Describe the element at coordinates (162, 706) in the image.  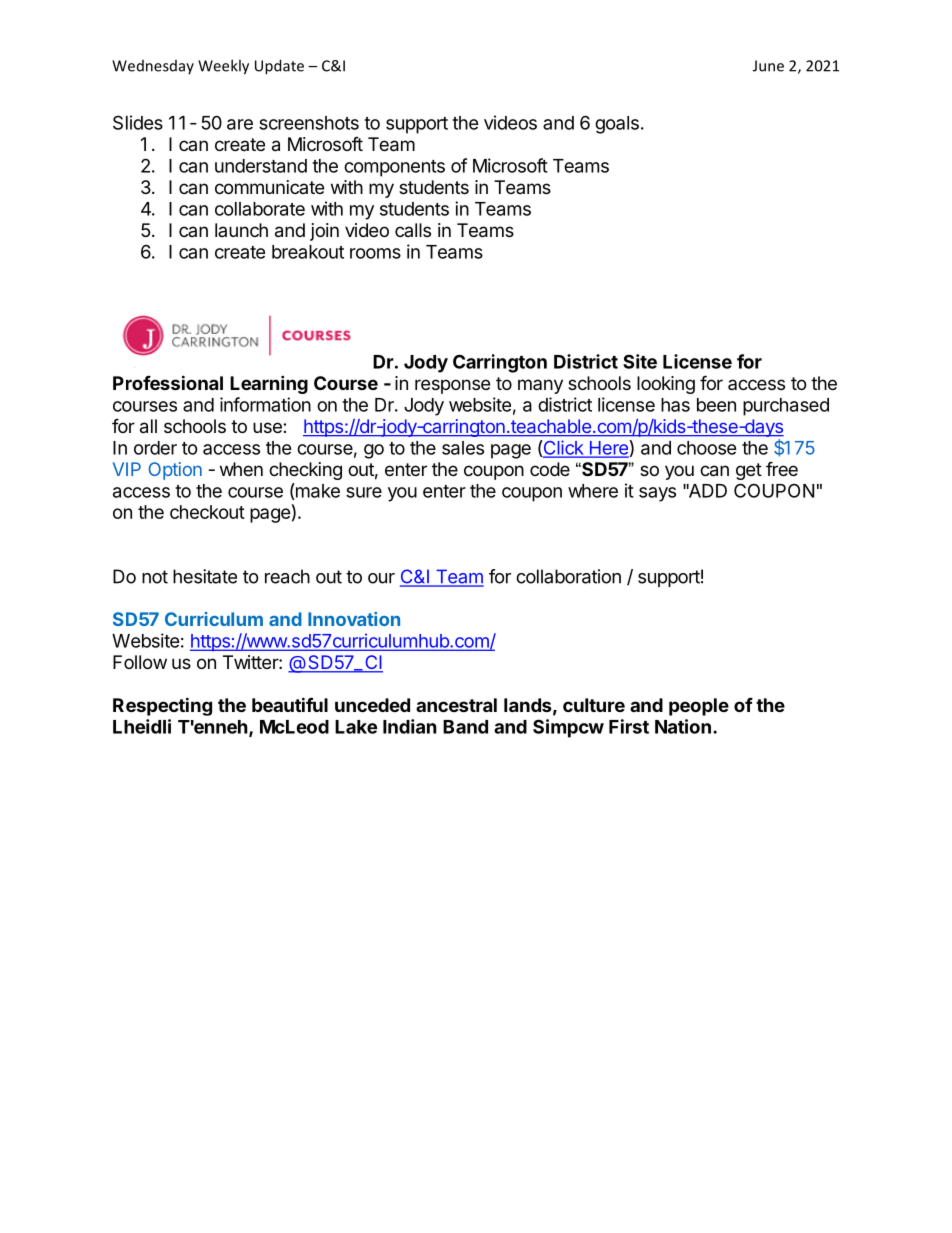
I see `Respecting` at that location.
